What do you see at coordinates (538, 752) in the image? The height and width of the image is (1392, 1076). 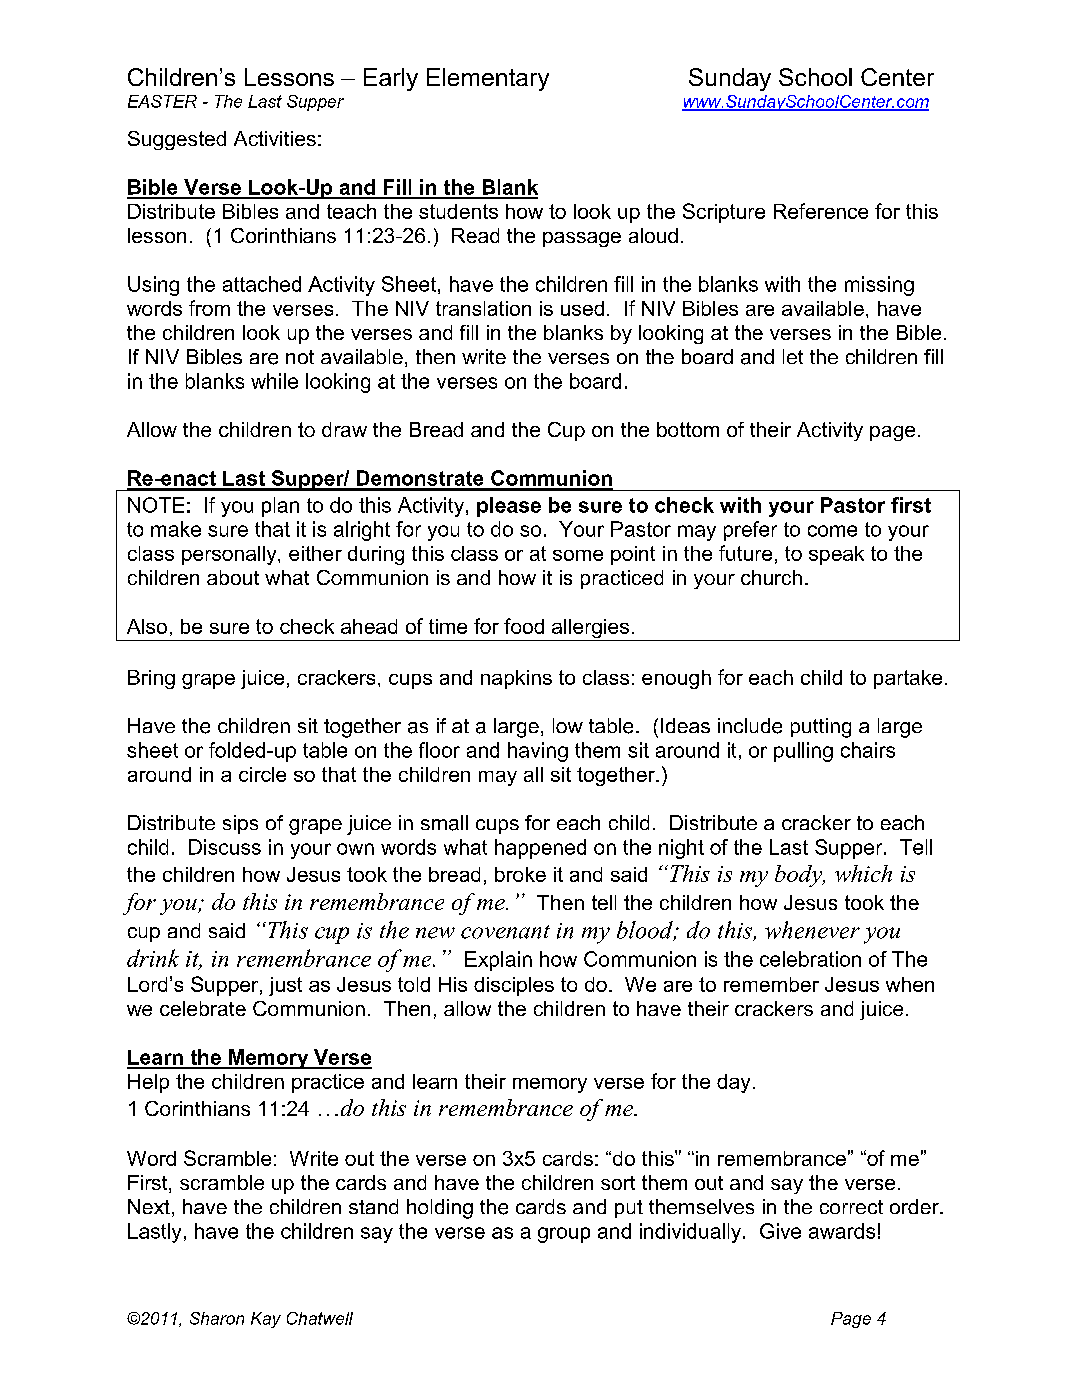 I see `having` at bounding box center [538, 752].
